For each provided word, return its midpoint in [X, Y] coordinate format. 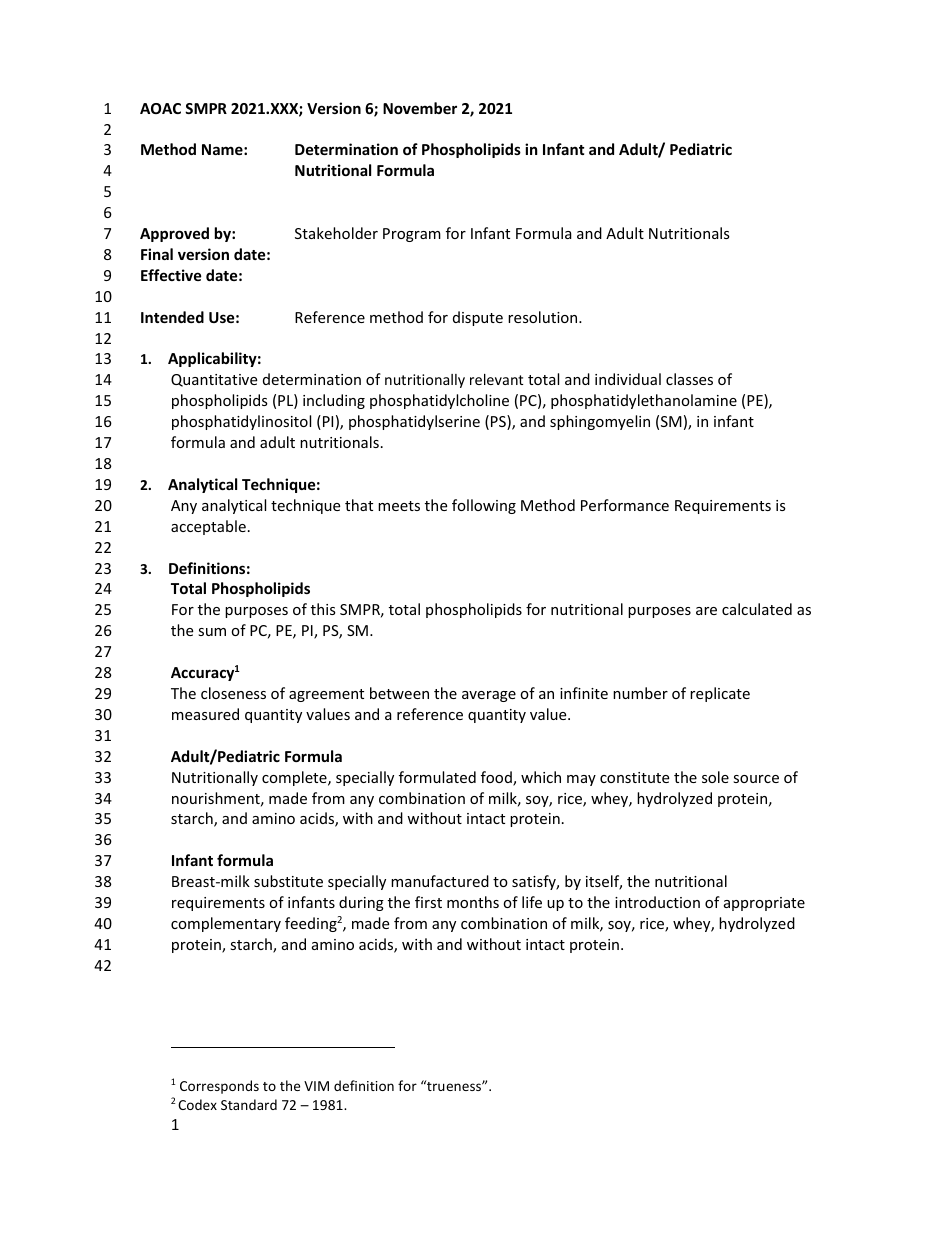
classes [689, 379]
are [706, 611]
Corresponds [219, 1087]
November [420, 108]
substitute [288, 881]
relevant [496, 379]
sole [715, 777]
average [489, 696]
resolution [544, 317]
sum [212, 632]
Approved [174, 234]
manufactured [440, 881]
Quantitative [214, 380]
